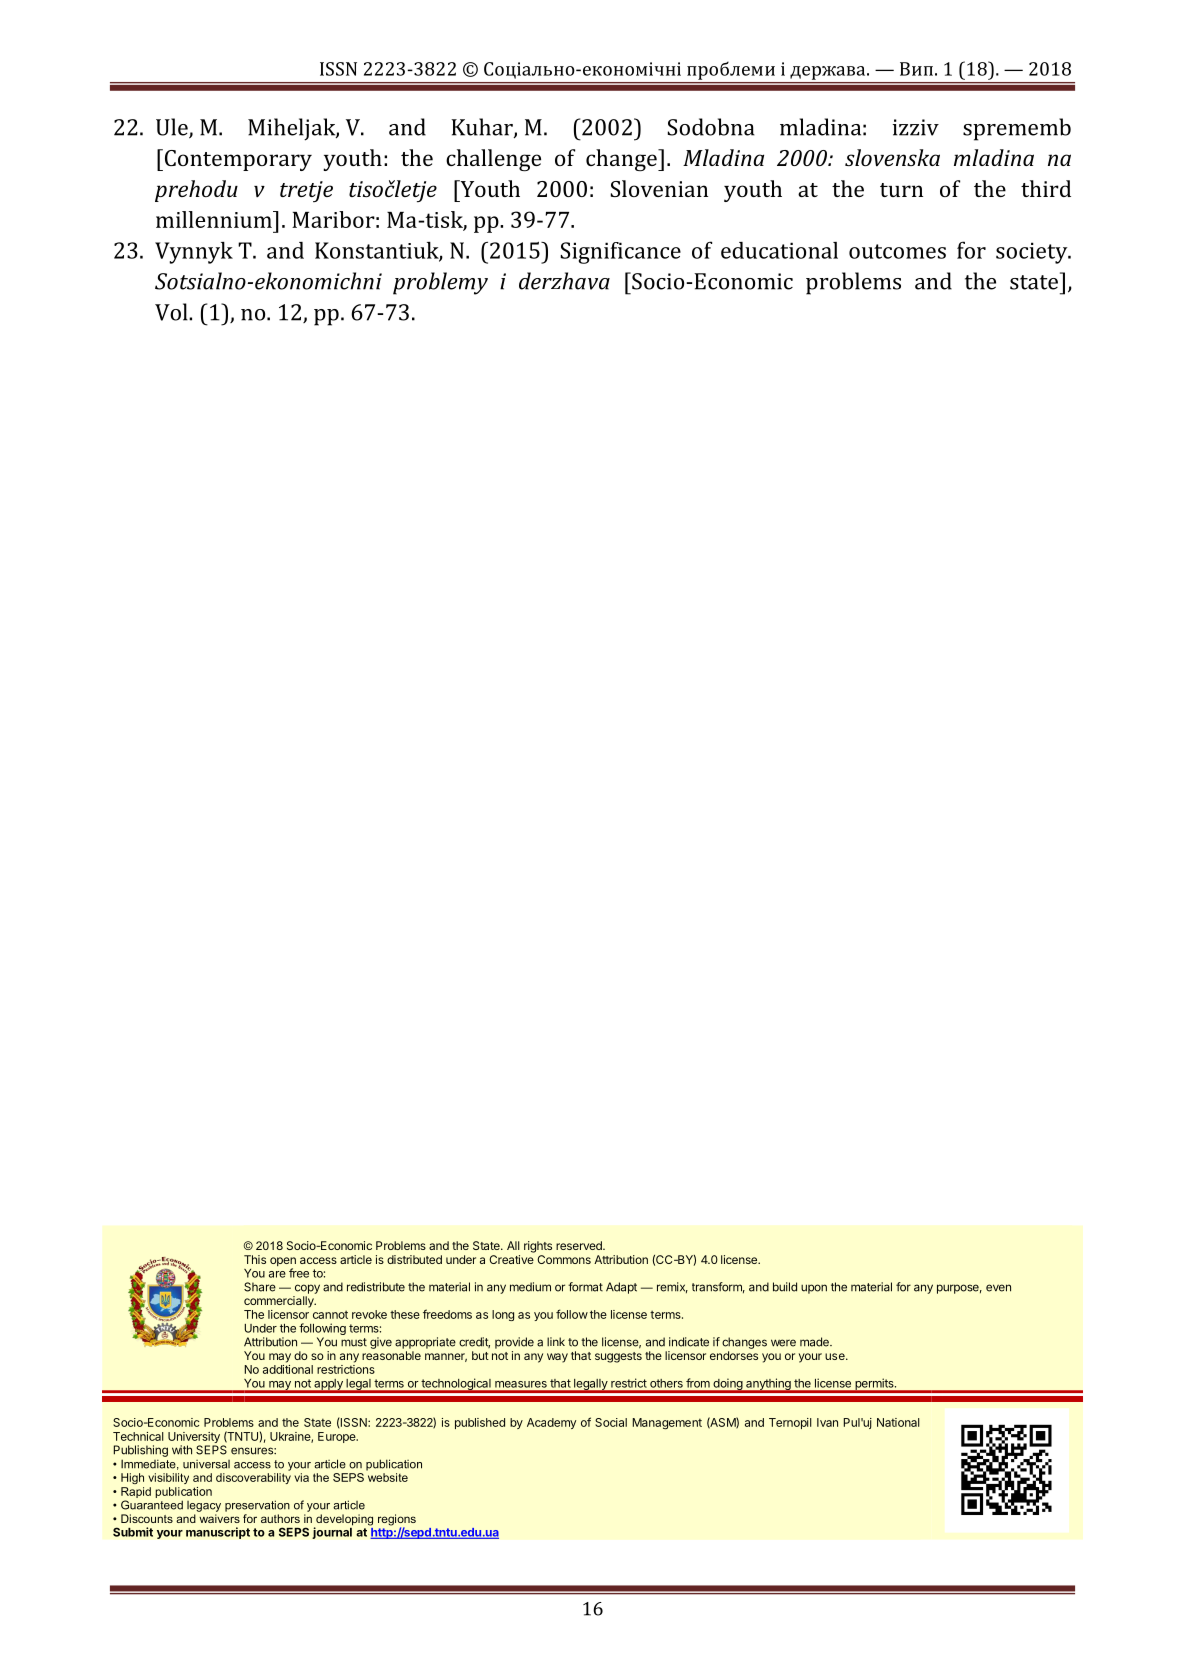  I want to click on Slovenian, so click(659, 188).
